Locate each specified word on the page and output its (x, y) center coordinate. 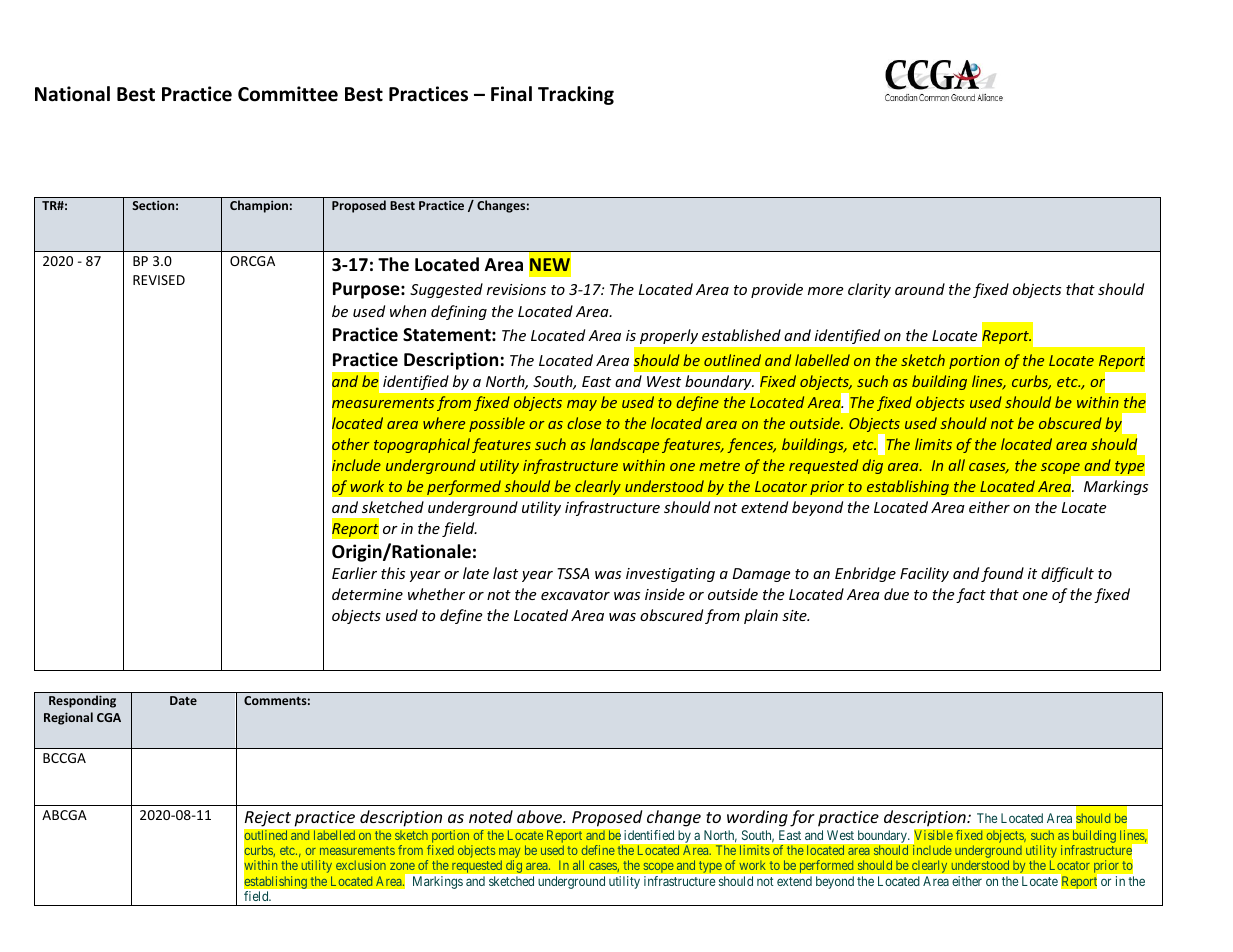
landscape (624, 445)
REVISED (159, 280)
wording (757, 818)
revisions (516, 289)
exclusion (361, 865)
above (541, 816)
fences (751, 445)
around (920, 289)
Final (511, 94)
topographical (422, 445)
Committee (288, 94)
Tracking (576, 95)
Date (183, 700)
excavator (575, 595)
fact (971, 595)
